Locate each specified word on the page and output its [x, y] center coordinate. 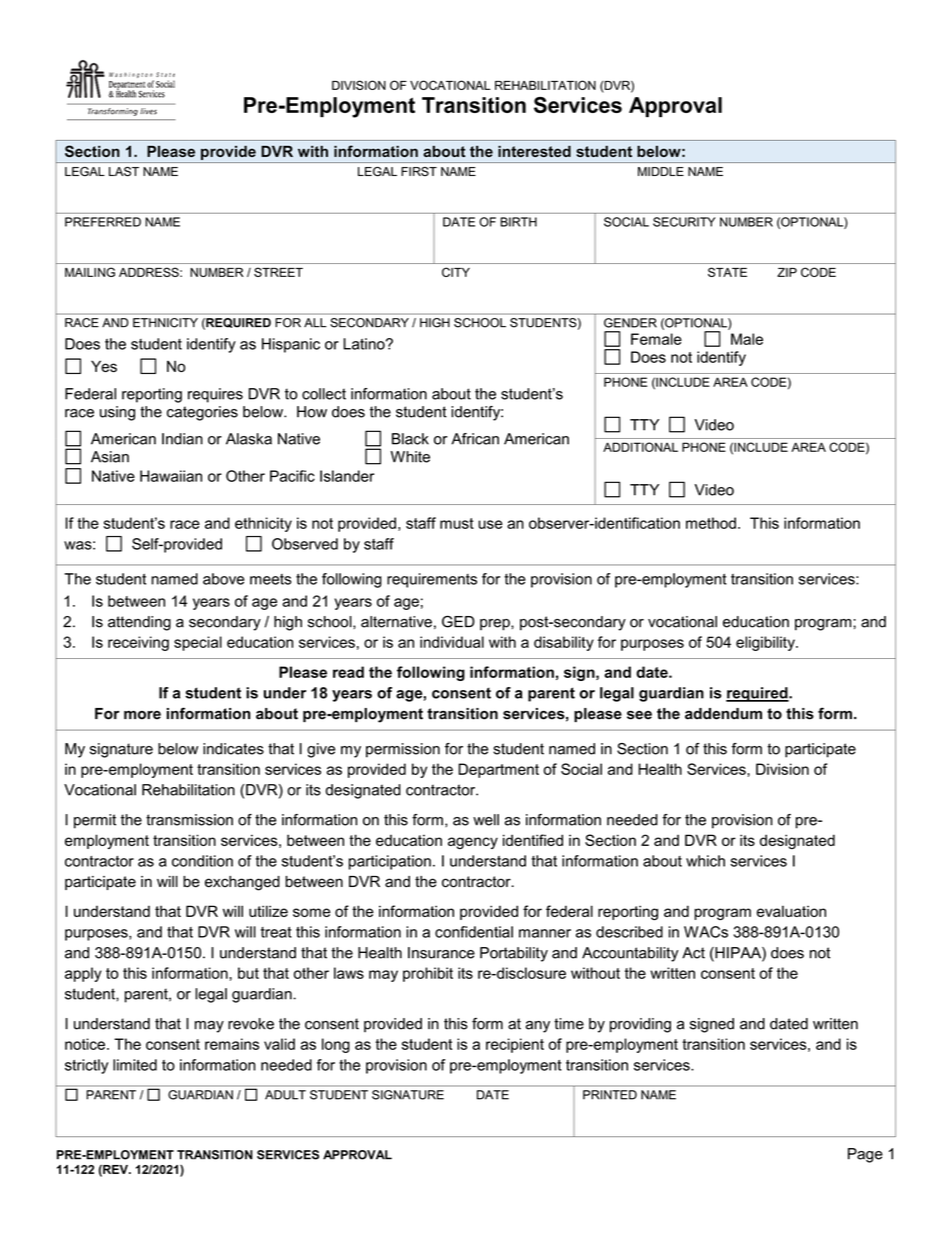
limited [135, 1065]
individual [452, 642]
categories [202, 413]
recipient [515, 1045]
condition [202, 861]
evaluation [791, 911]
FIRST [419, 171]
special [198, 643]
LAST [124, 171]
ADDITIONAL [640, 447]
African [475, 439]
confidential [474, 932]
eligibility [766, 643]
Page [865, 1155]
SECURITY [684, 222]
